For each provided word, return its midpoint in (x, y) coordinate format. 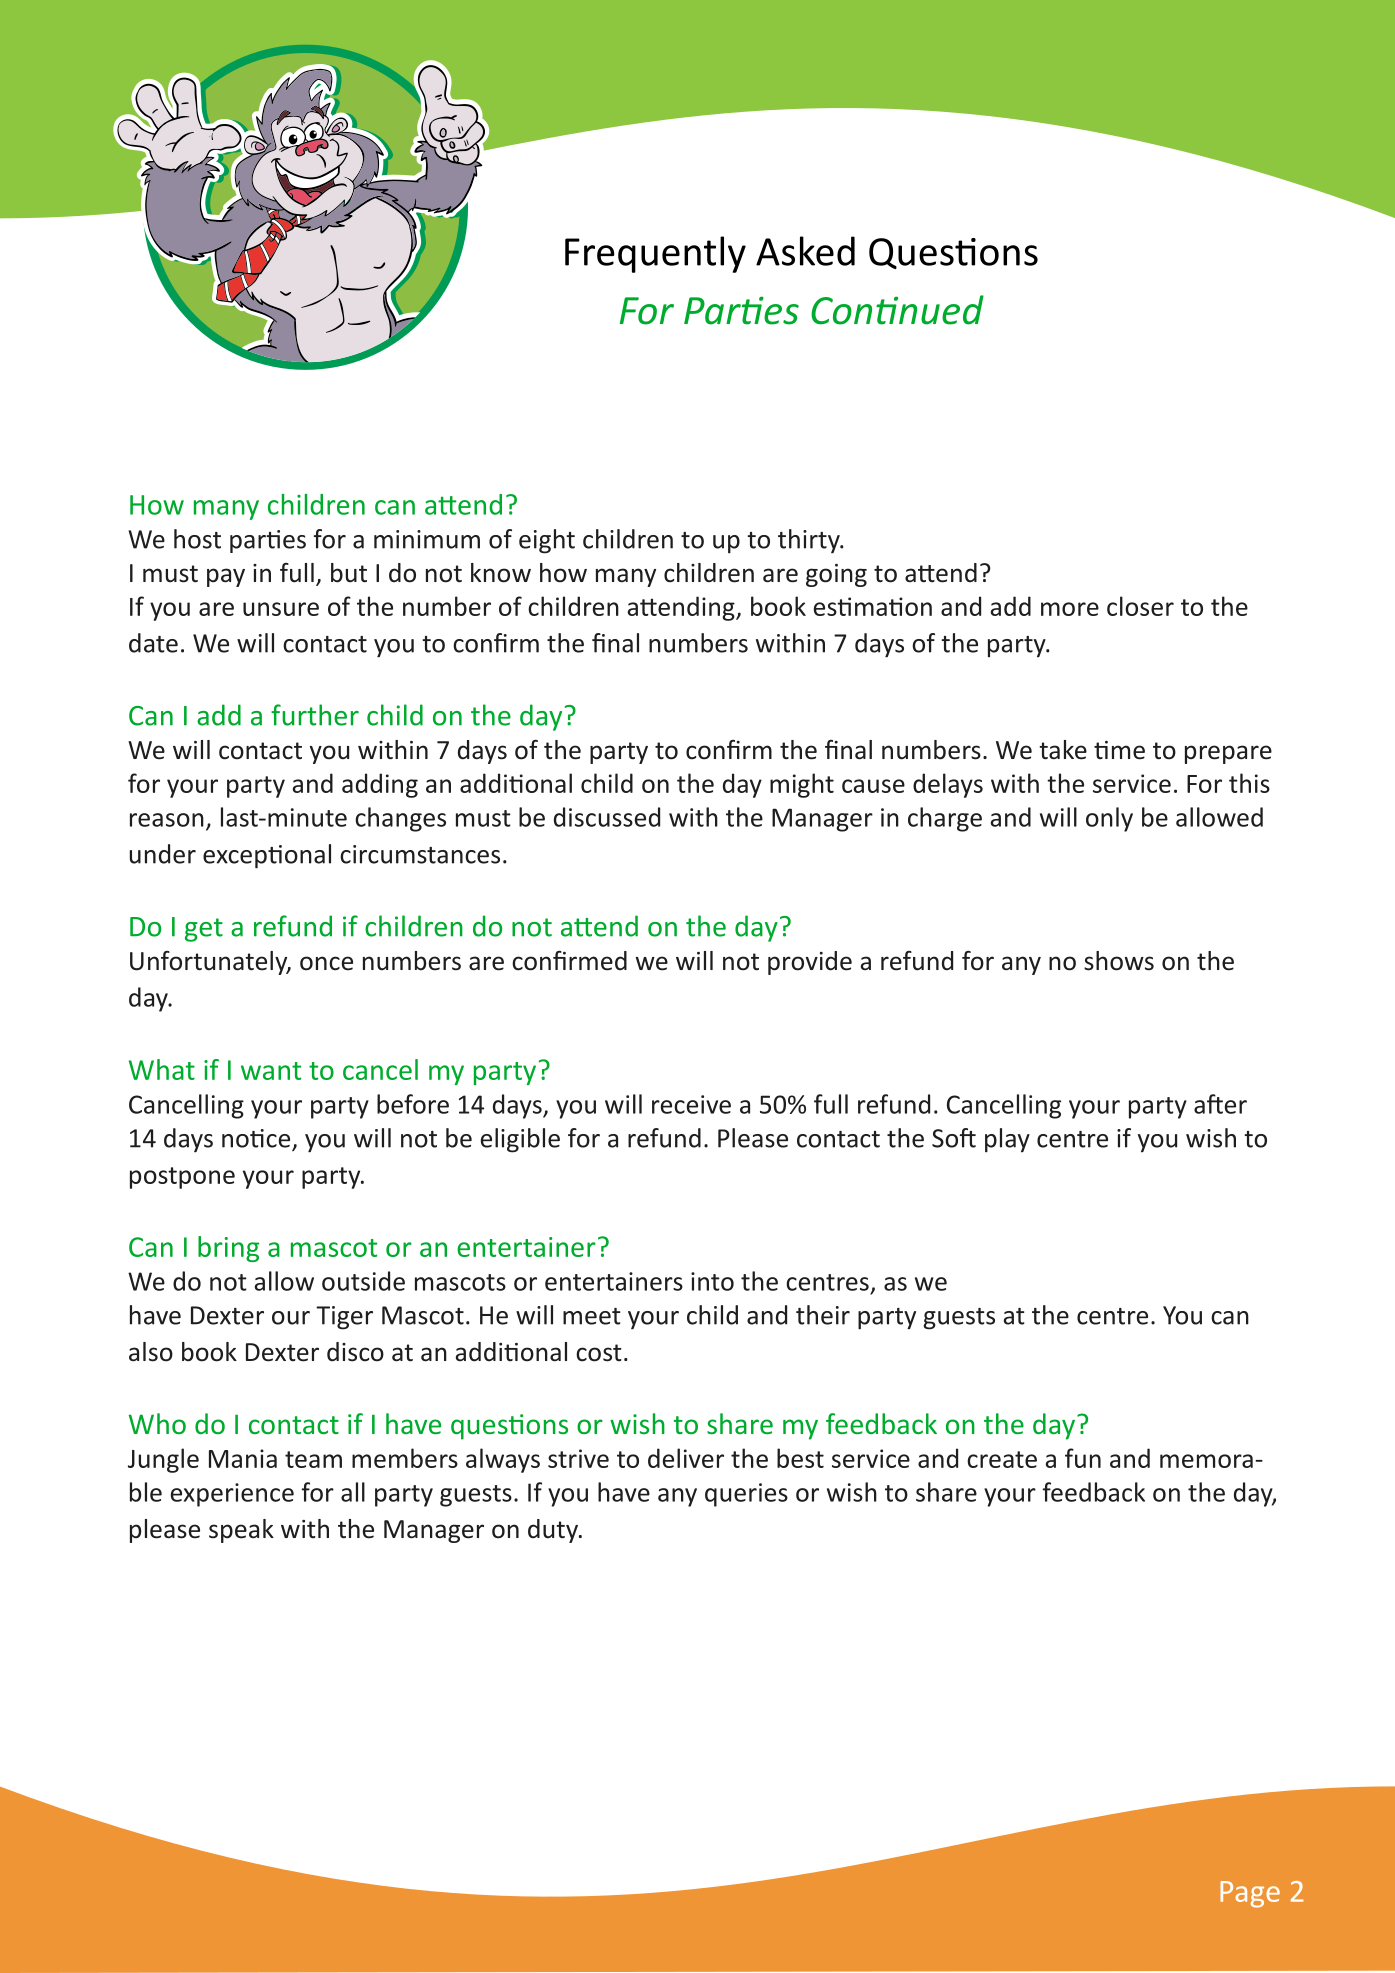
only (1109, 819)
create (1002, 1459)
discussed (607, 817)
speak (241, 1531)
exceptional (267, 856)
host (197, 539)
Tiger (344, 1318)
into (712, 1281)
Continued (897, 310)
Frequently (655, 254)
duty (554, 1531)
